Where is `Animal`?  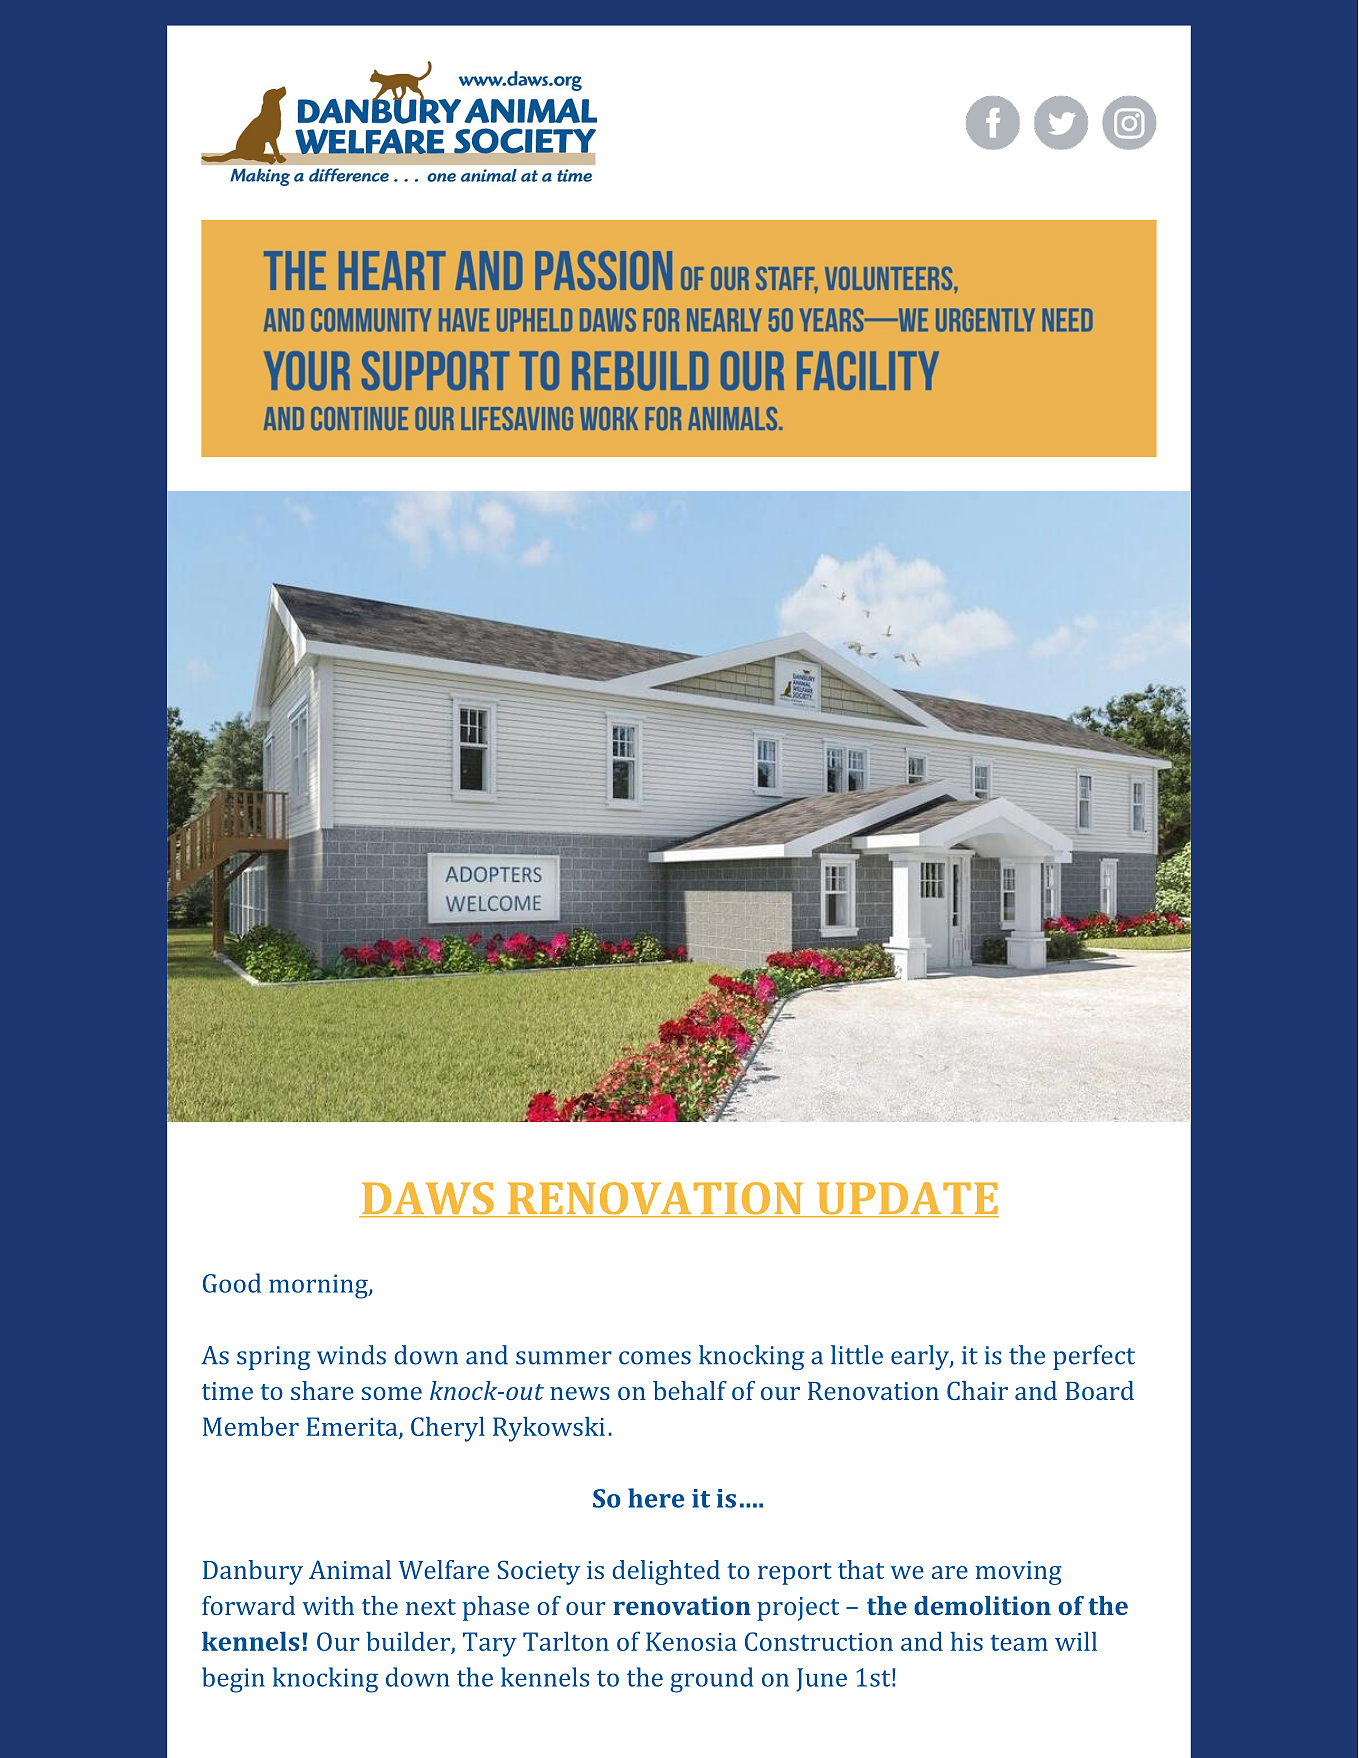 Animal is located at coordinates (350, 1569).
